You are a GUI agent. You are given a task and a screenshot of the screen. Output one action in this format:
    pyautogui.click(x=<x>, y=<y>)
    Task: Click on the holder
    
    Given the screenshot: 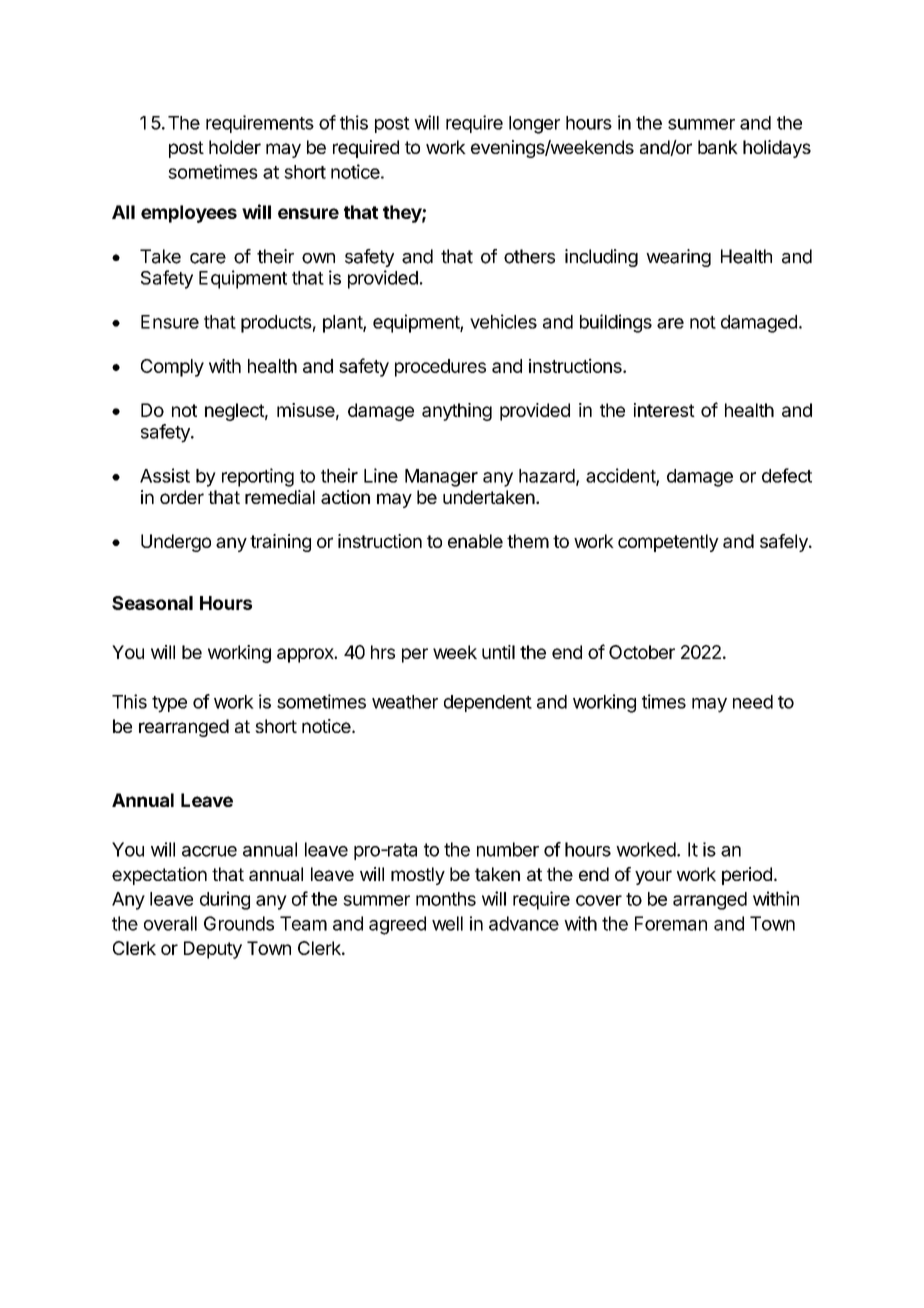 What is the action you would take?
    pyautogui.click(x=235, y=147)
